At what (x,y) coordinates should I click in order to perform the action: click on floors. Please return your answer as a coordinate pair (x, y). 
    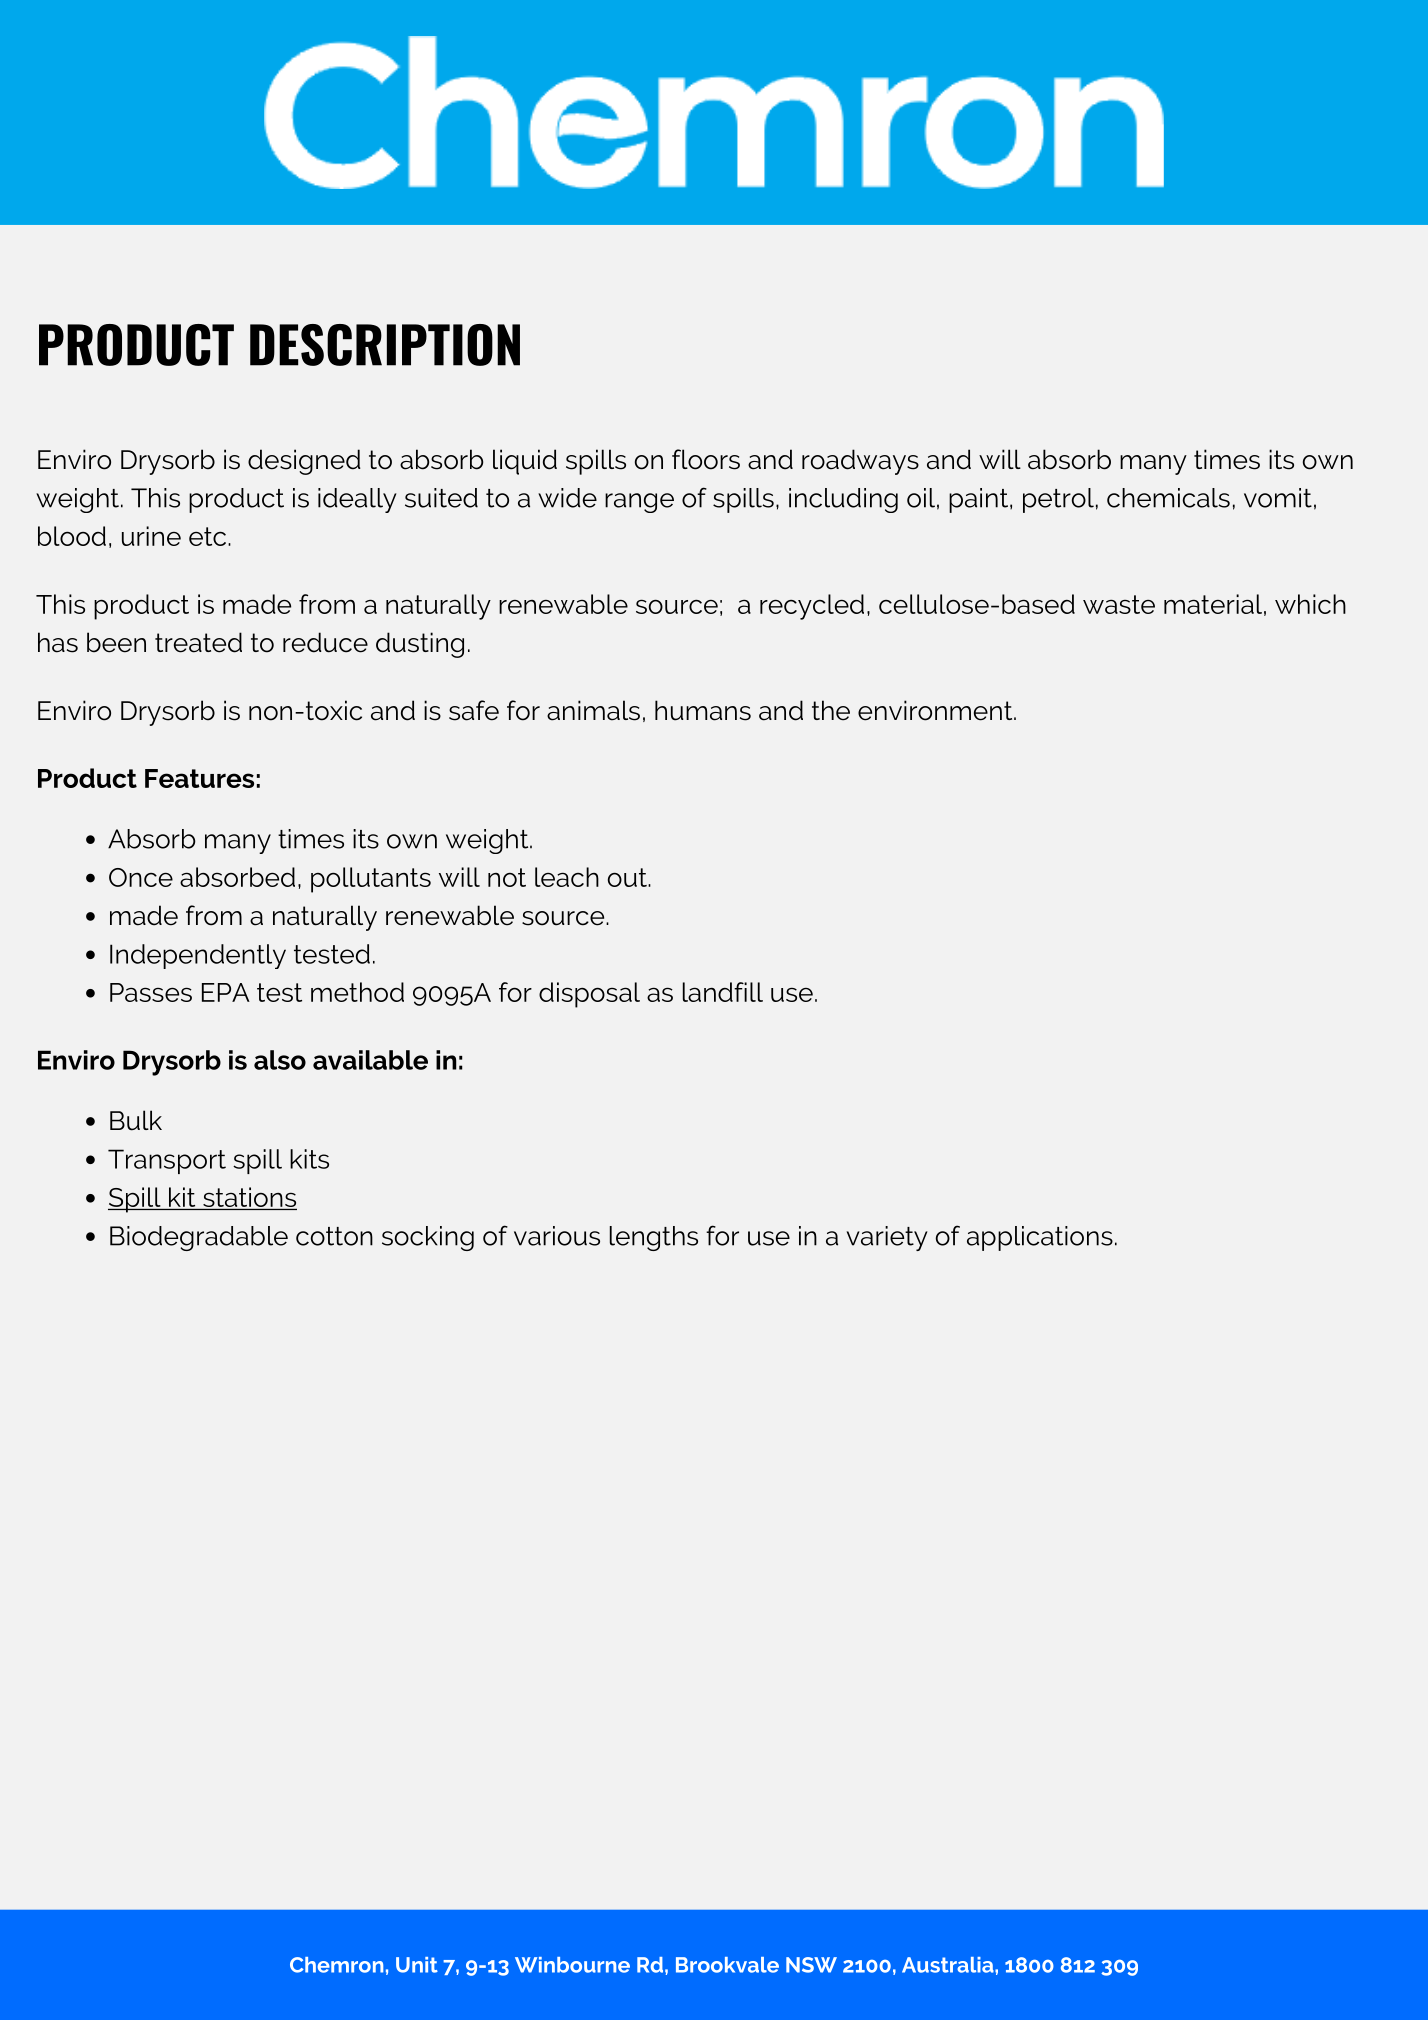
    Looking at the image, I should click on (706, 459).
